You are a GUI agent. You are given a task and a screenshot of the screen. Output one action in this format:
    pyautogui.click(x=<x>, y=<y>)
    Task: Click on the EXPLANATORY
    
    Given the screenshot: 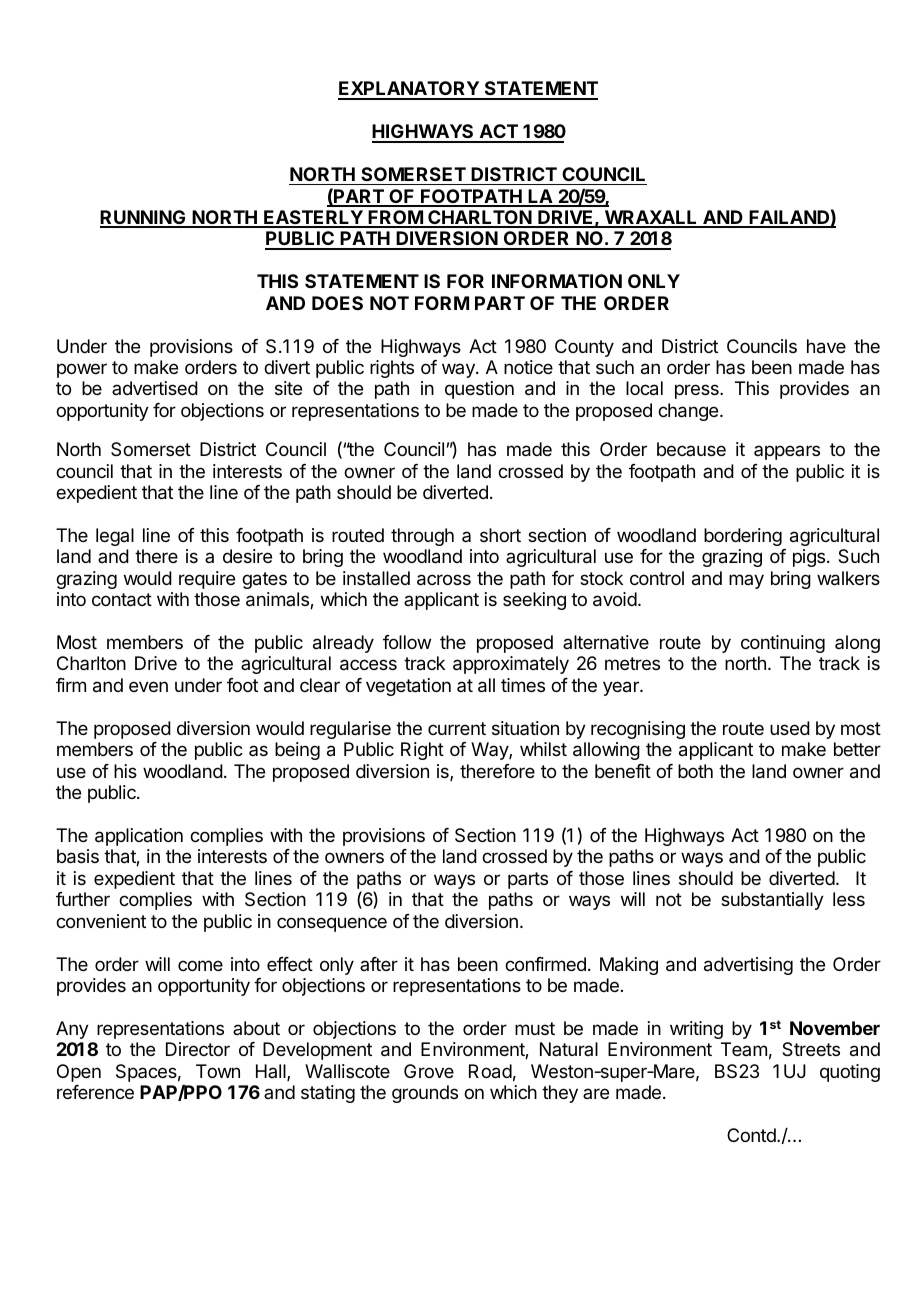 What is the action you would take?
    pyautogui.click(x=409, y=90)
